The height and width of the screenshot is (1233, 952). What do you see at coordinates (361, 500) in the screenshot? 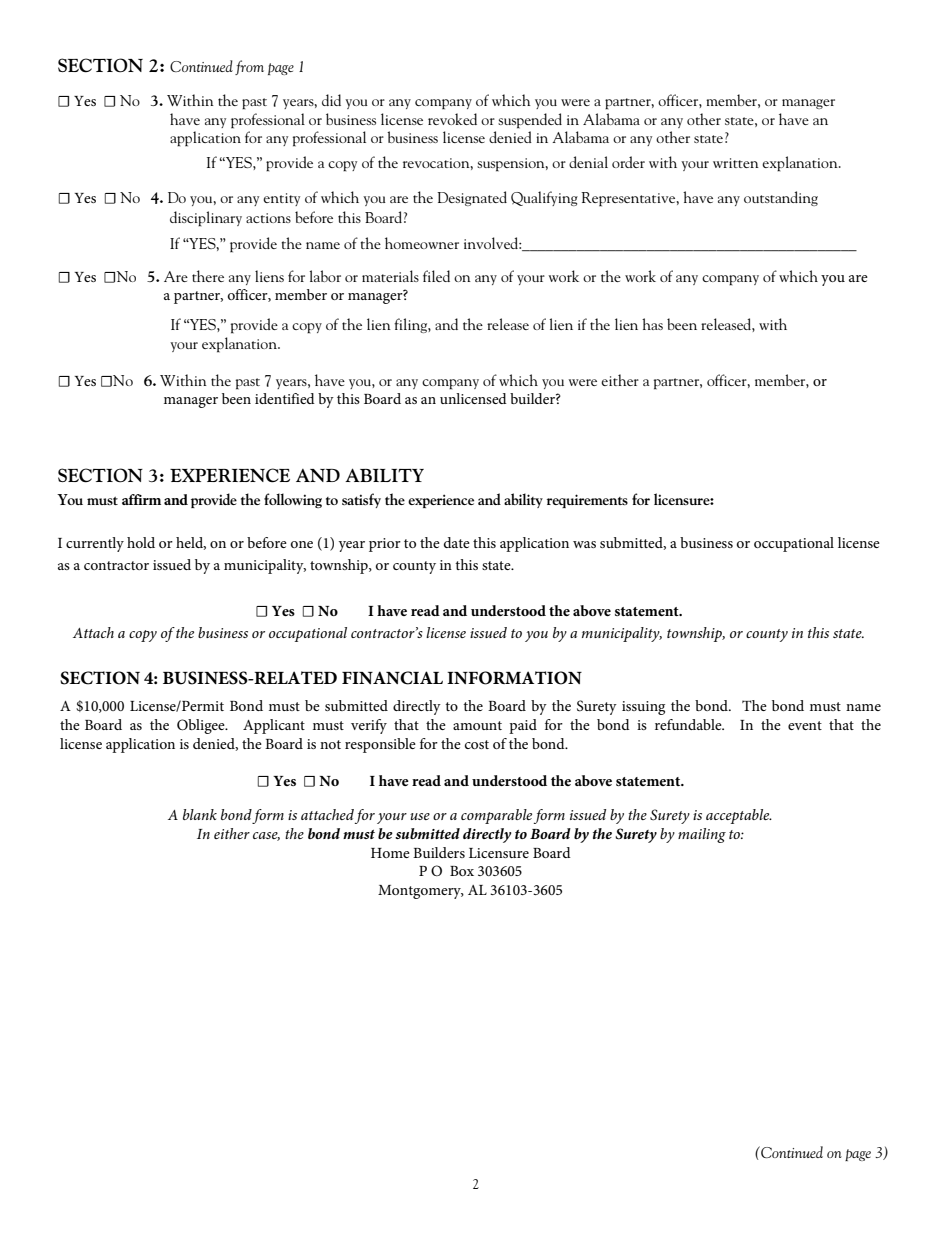
I see `satisfy` at bounding box center [361, 500].
